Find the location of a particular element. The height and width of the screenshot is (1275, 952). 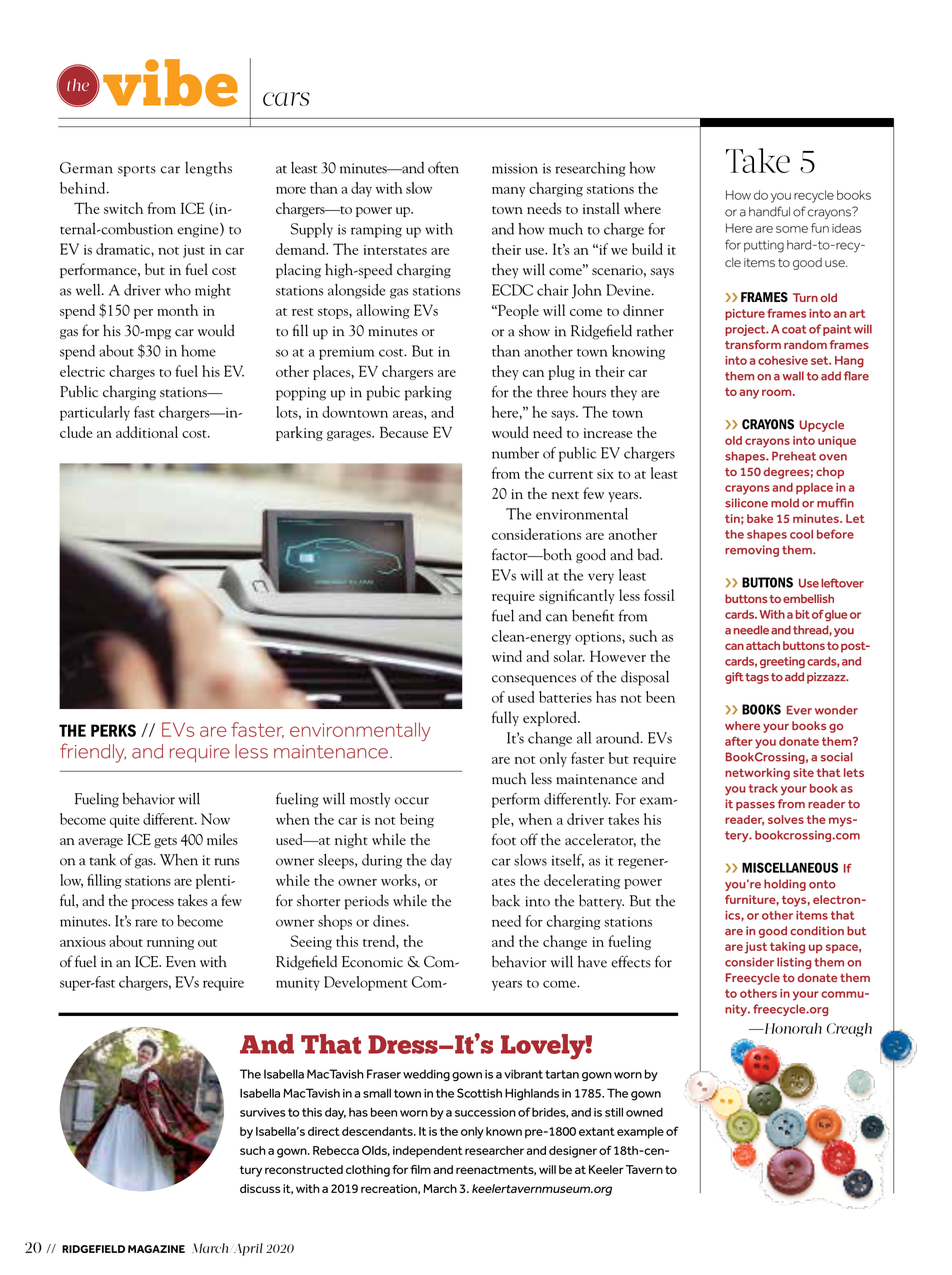

vibe is located at coordinates (170, 83).
